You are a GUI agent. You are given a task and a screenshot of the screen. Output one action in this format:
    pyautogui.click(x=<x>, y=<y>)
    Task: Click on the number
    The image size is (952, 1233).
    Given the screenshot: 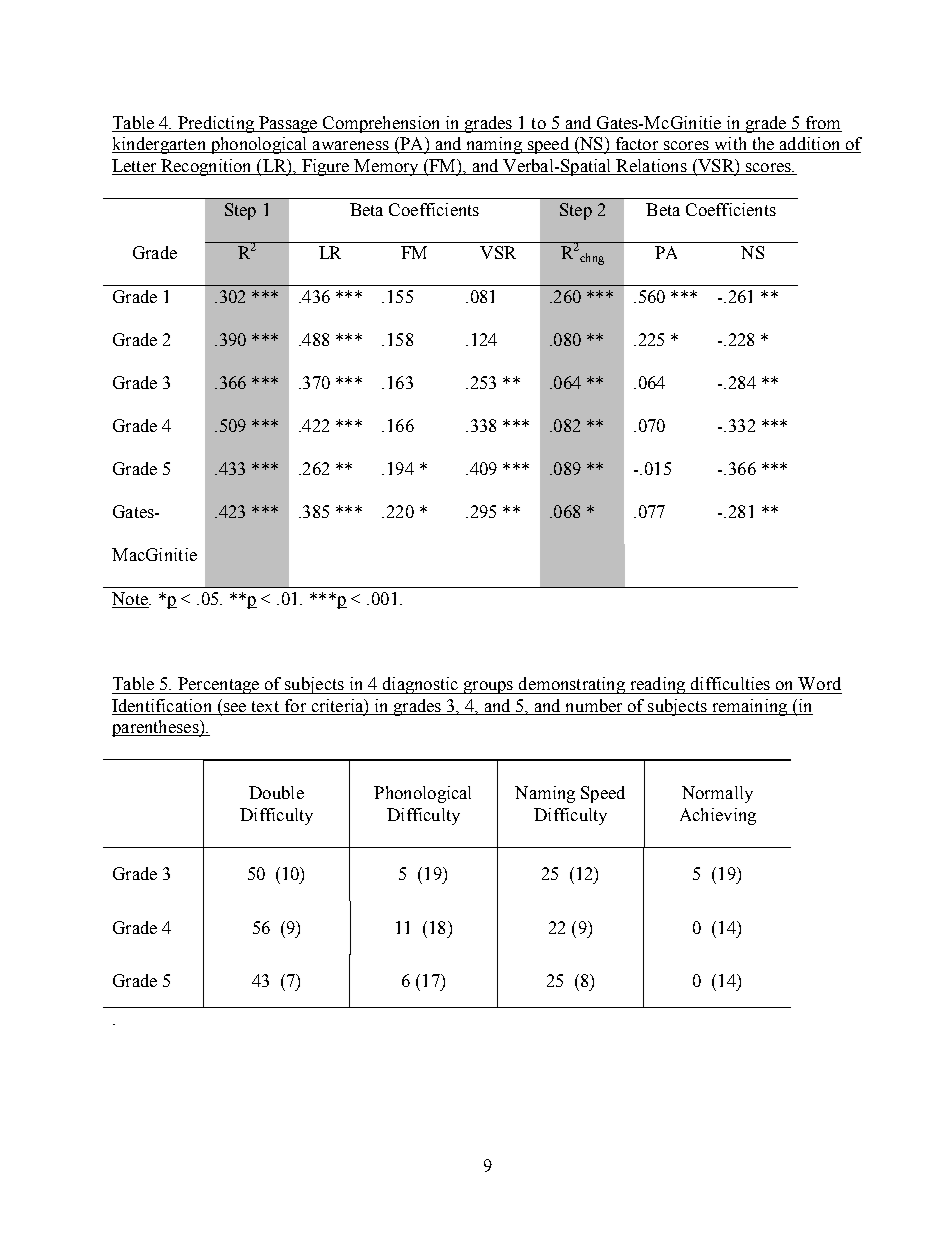 What is the action you would take?
    pyautogui.click(x=594, y=707)
